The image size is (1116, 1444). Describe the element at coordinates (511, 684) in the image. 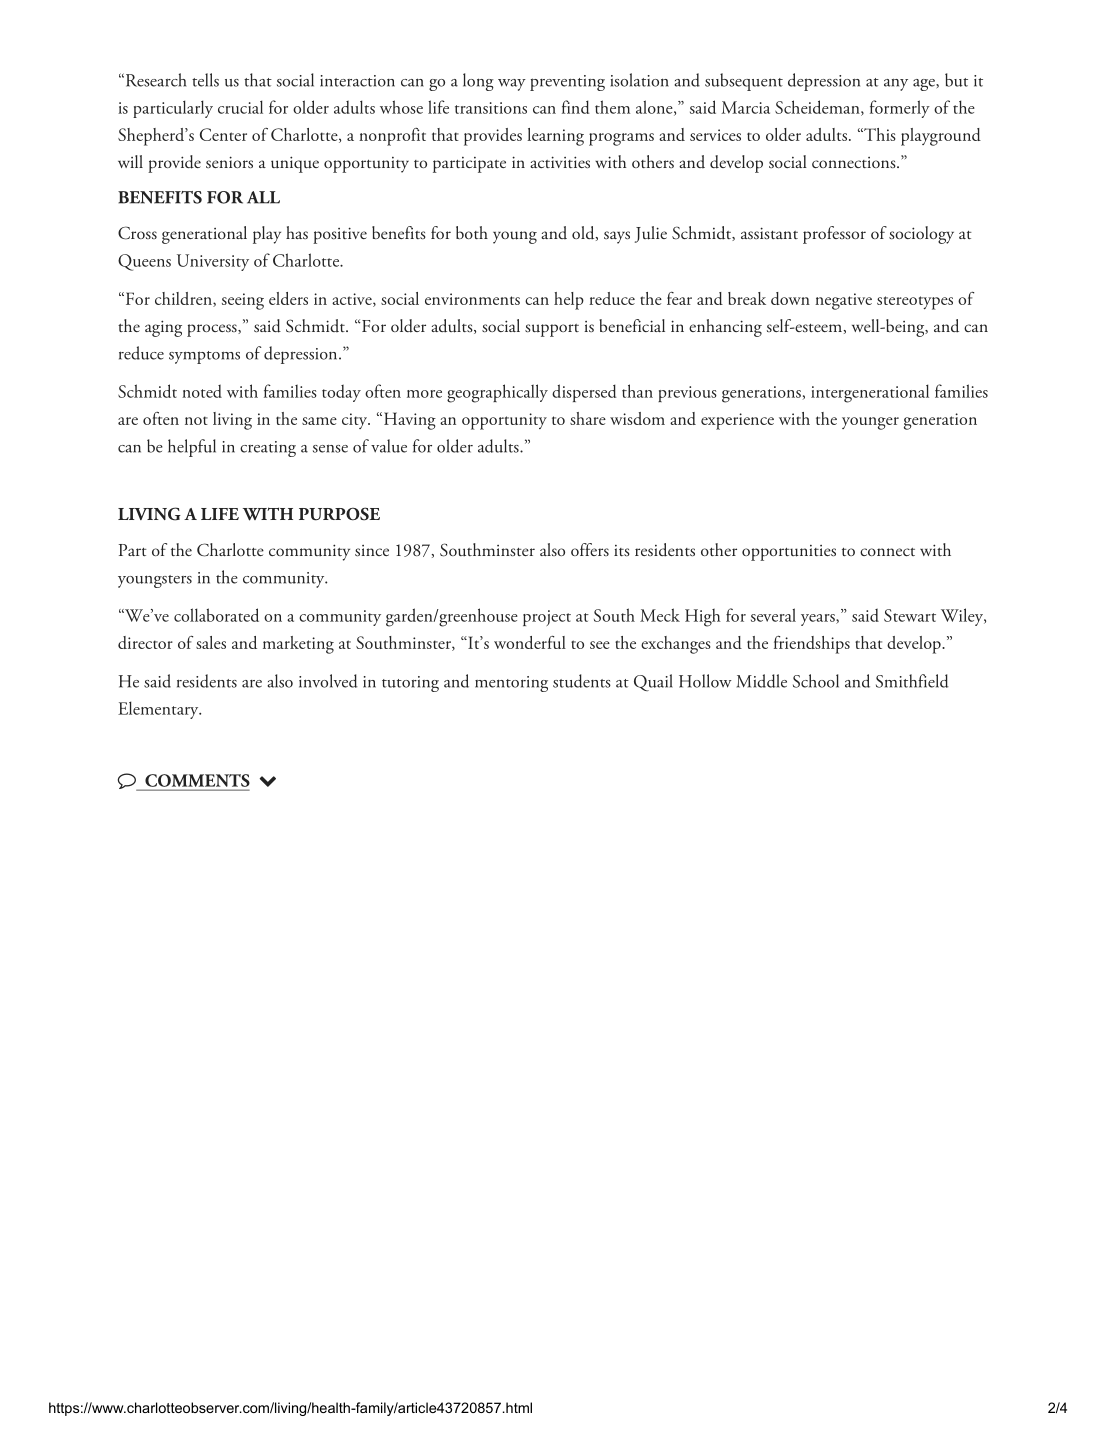

I see `mentoring` at that location.
